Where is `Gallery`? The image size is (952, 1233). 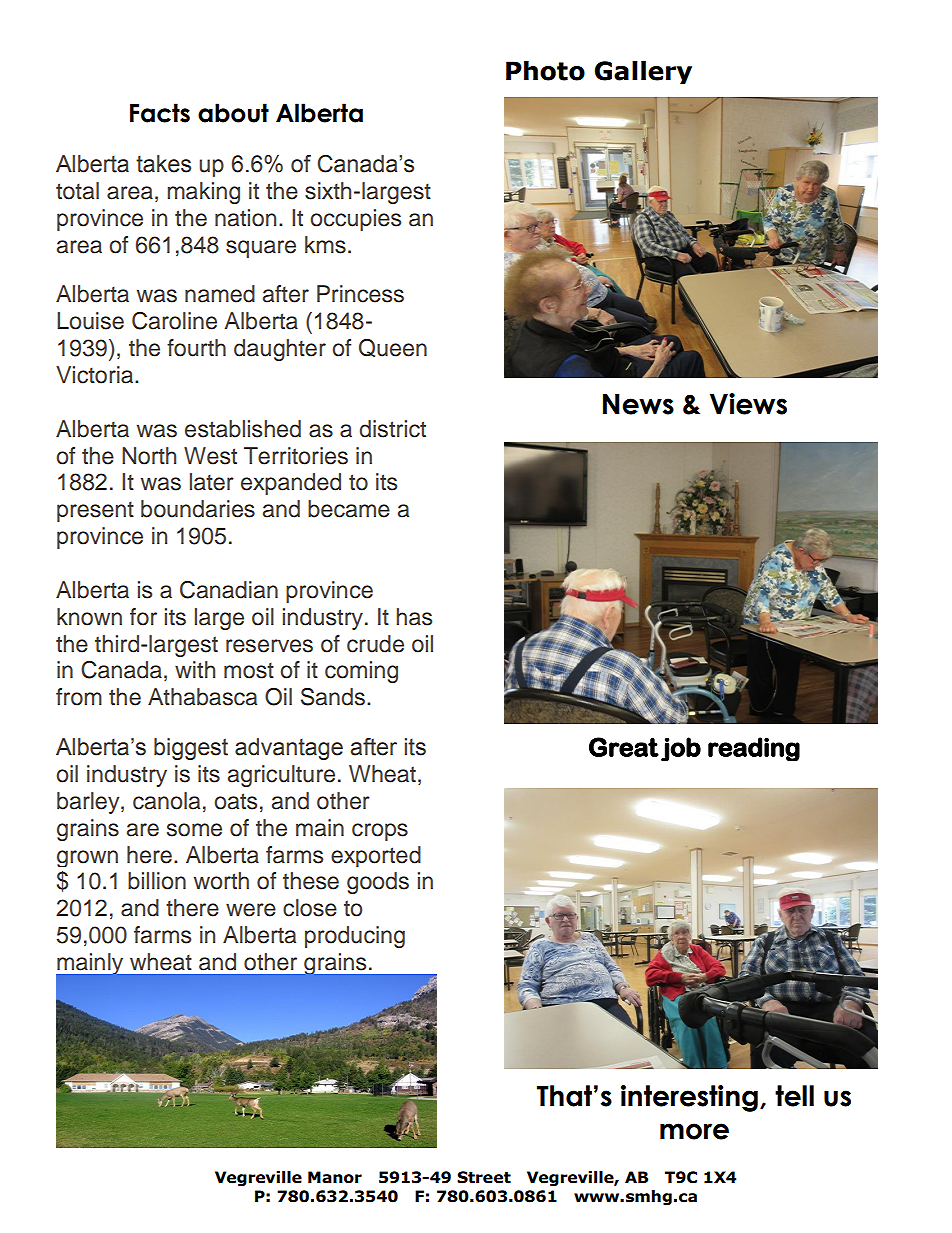 Gallery is located at coordinates (643, 72).
